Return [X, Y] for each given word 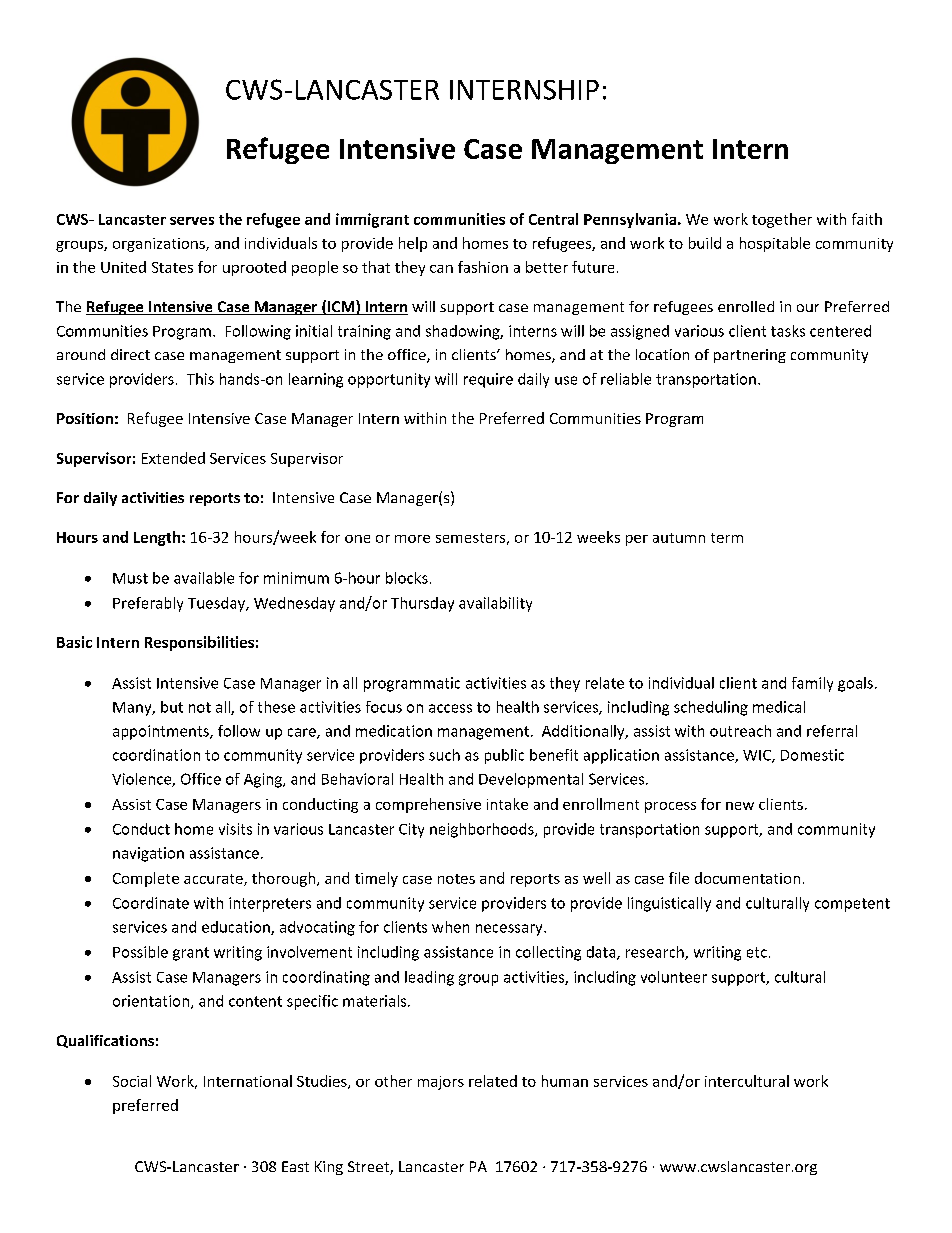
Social [132, 1081]
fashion [483, 267]
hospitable [775, 244]
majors [441, 1083]
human [565, 1081]
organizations [160, 245]
